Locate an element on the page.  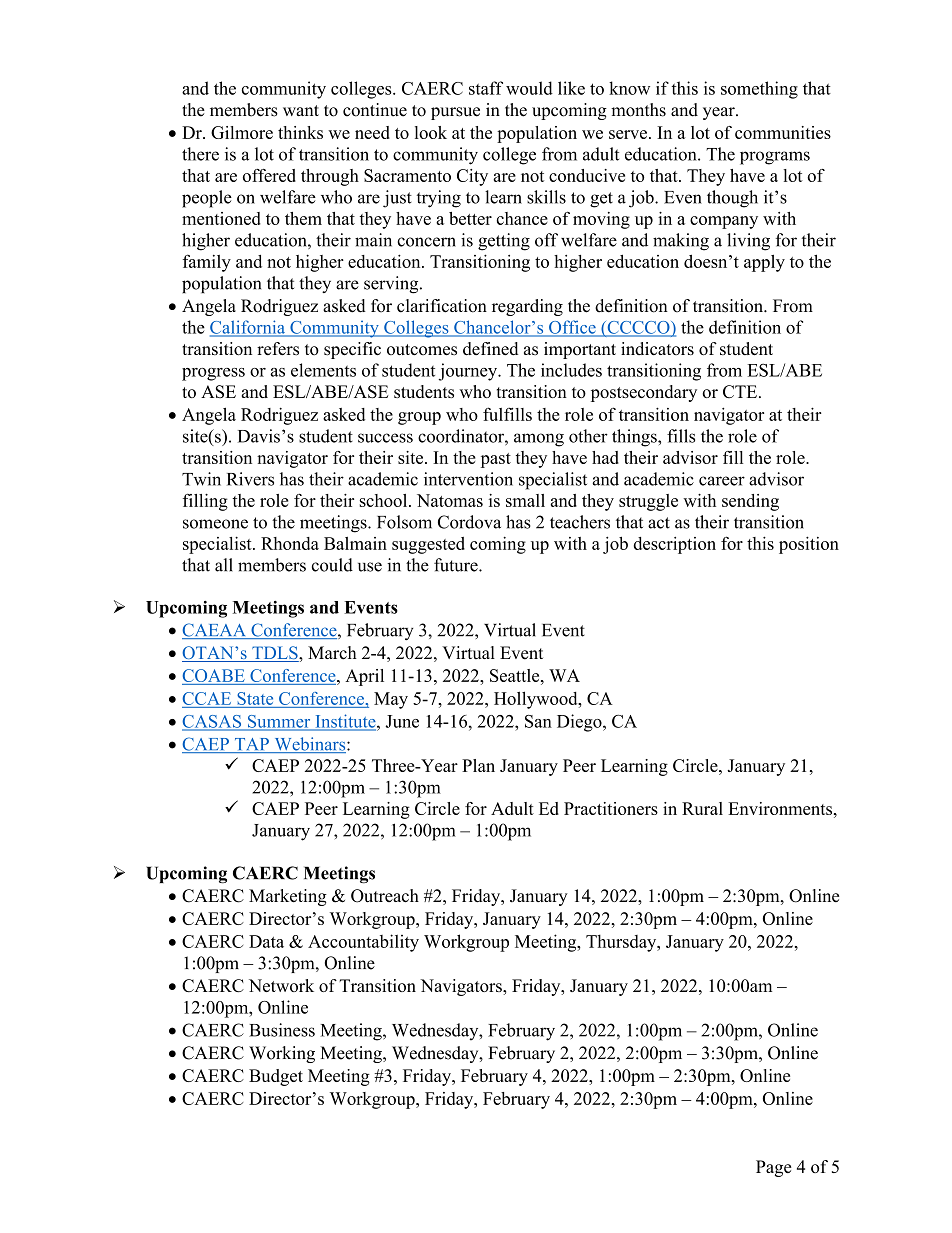
staff is located at coordinates (486, 88).
